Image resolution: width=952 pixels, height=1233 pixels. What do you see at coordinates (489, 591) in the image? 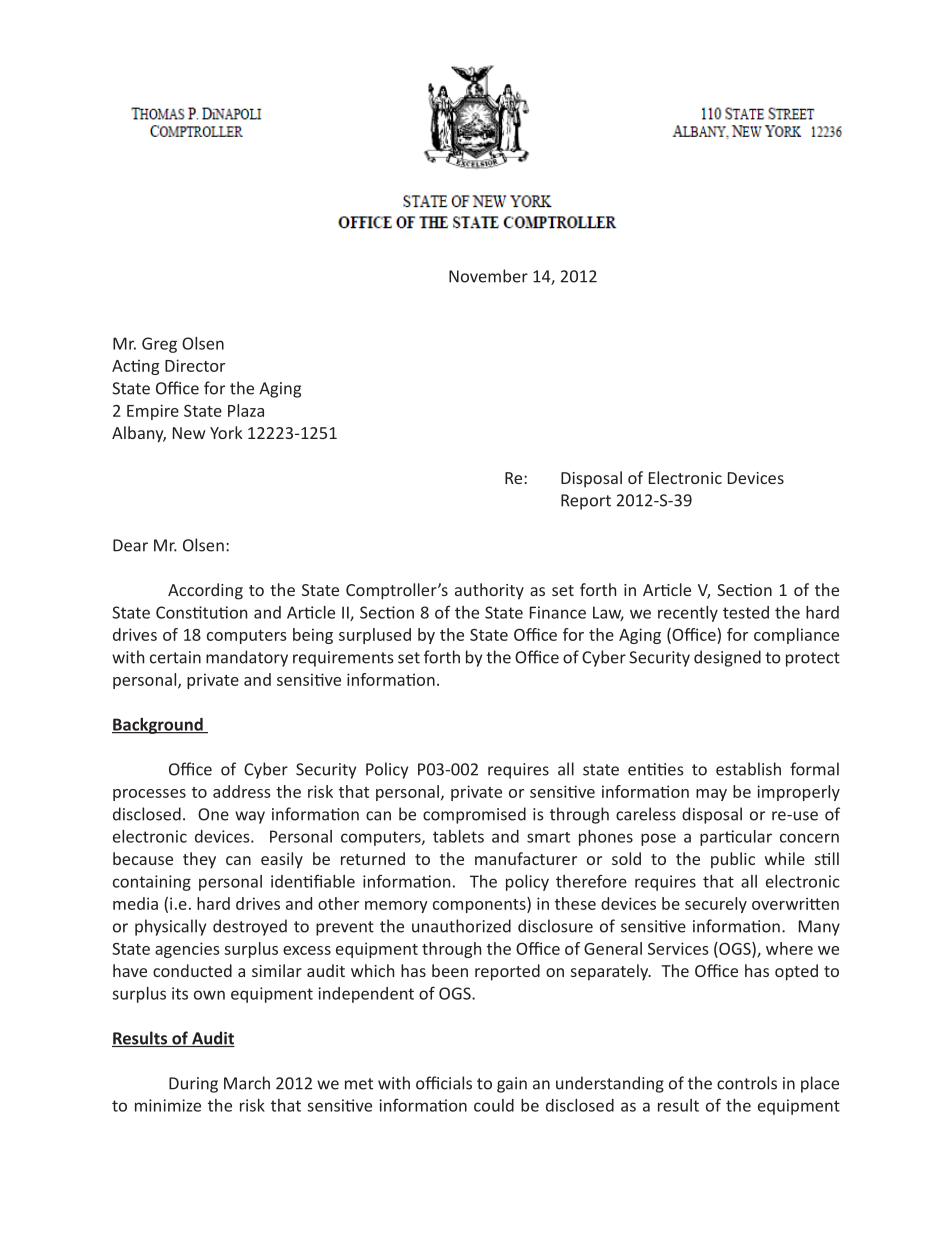
I see `authority` at bounding box center [489, 591].
